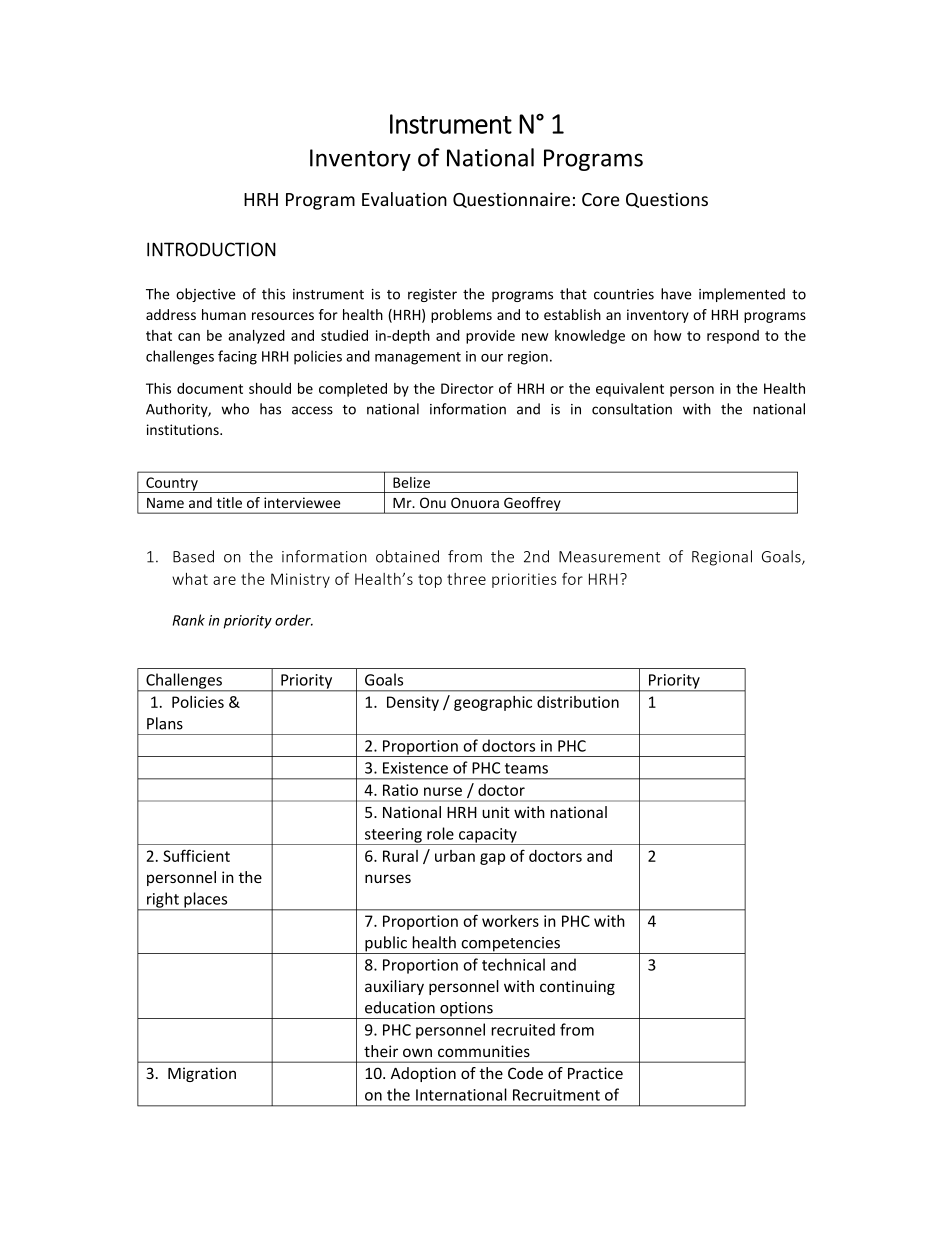 Image resolution: width=952 pixels, height=1233 pixels. I want to click on Measurement, so click(609, 557).
